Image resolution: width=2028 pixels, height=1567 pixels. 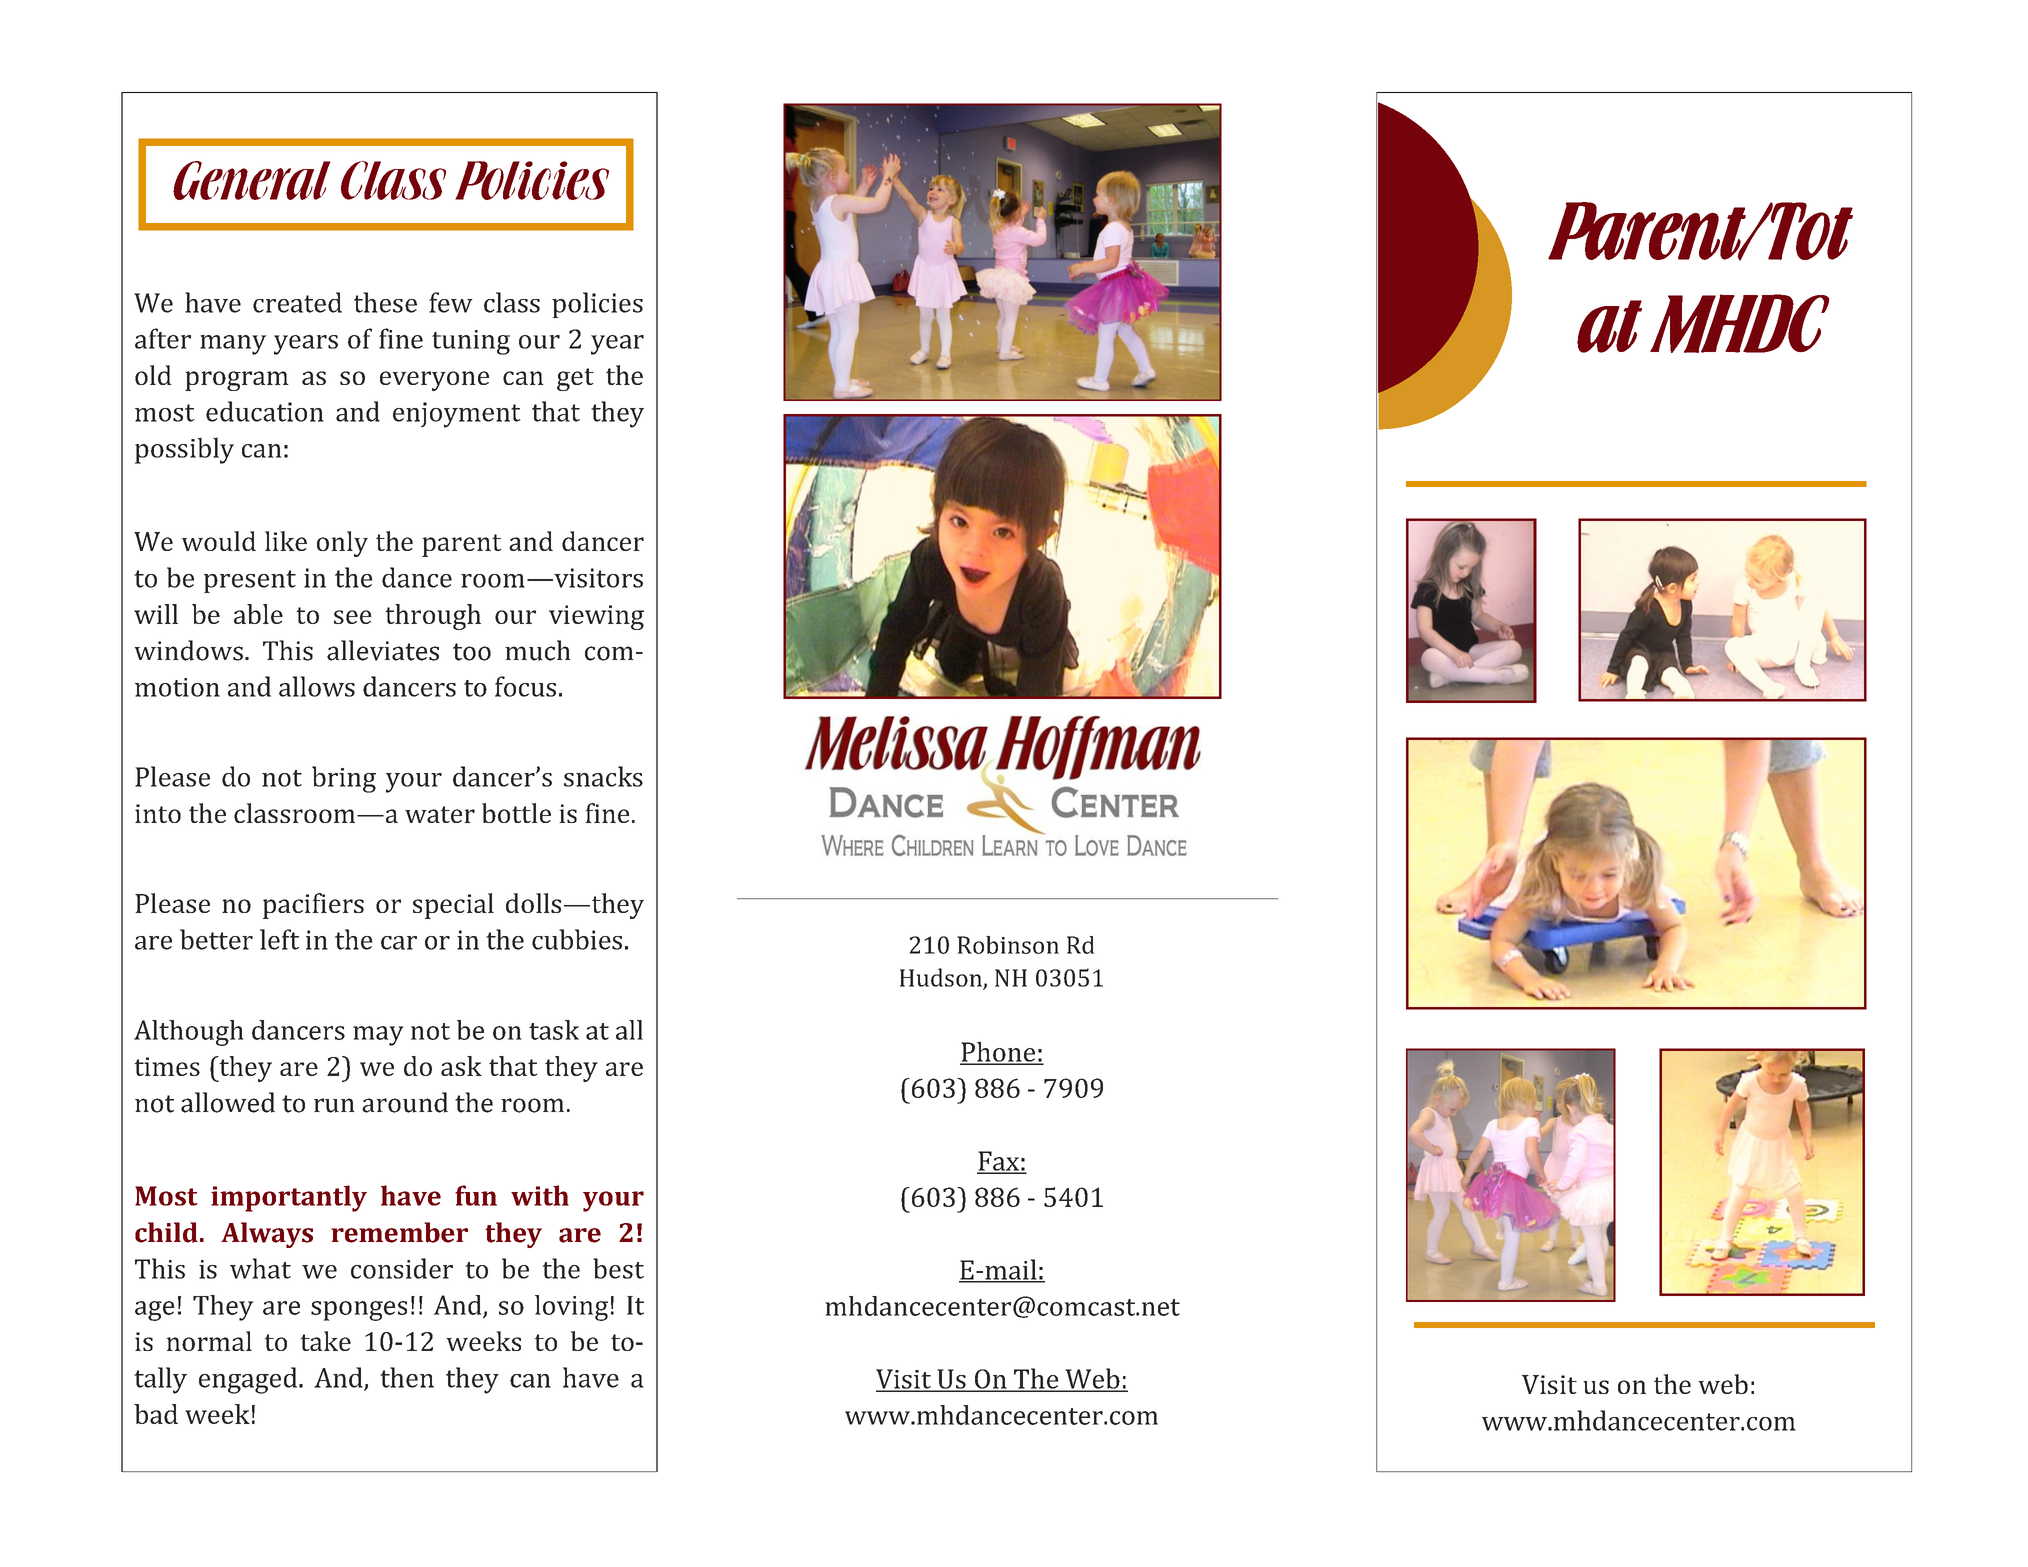 What do you see at coordinates (228, 1102) in the screenshot?
I see `allowed` at bounding box center [228, 1102].
